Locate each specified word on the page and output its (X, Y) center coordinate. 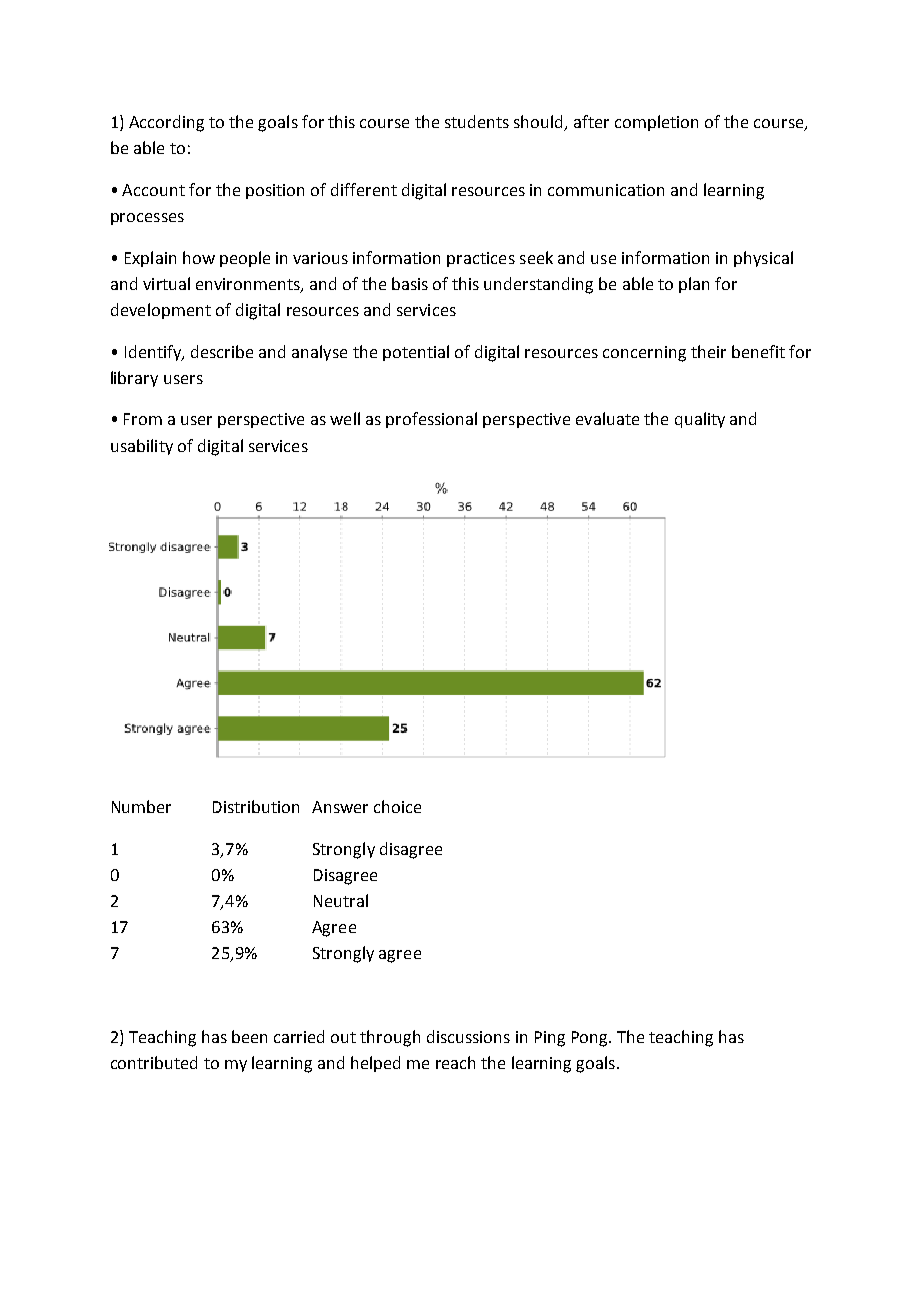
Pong (591, 1039)
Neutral (341, 900)
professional (431, 420)
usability (142, 447)
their (708, 351)
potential (416, 353)
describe (222, 351)
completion (656, 123)
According (166, 123)
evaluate (607, 418)
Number (141, 806)
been (249, 1036)
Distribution (256, 806)
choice (397, 806)
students (477, 121)
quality (700, 420)
